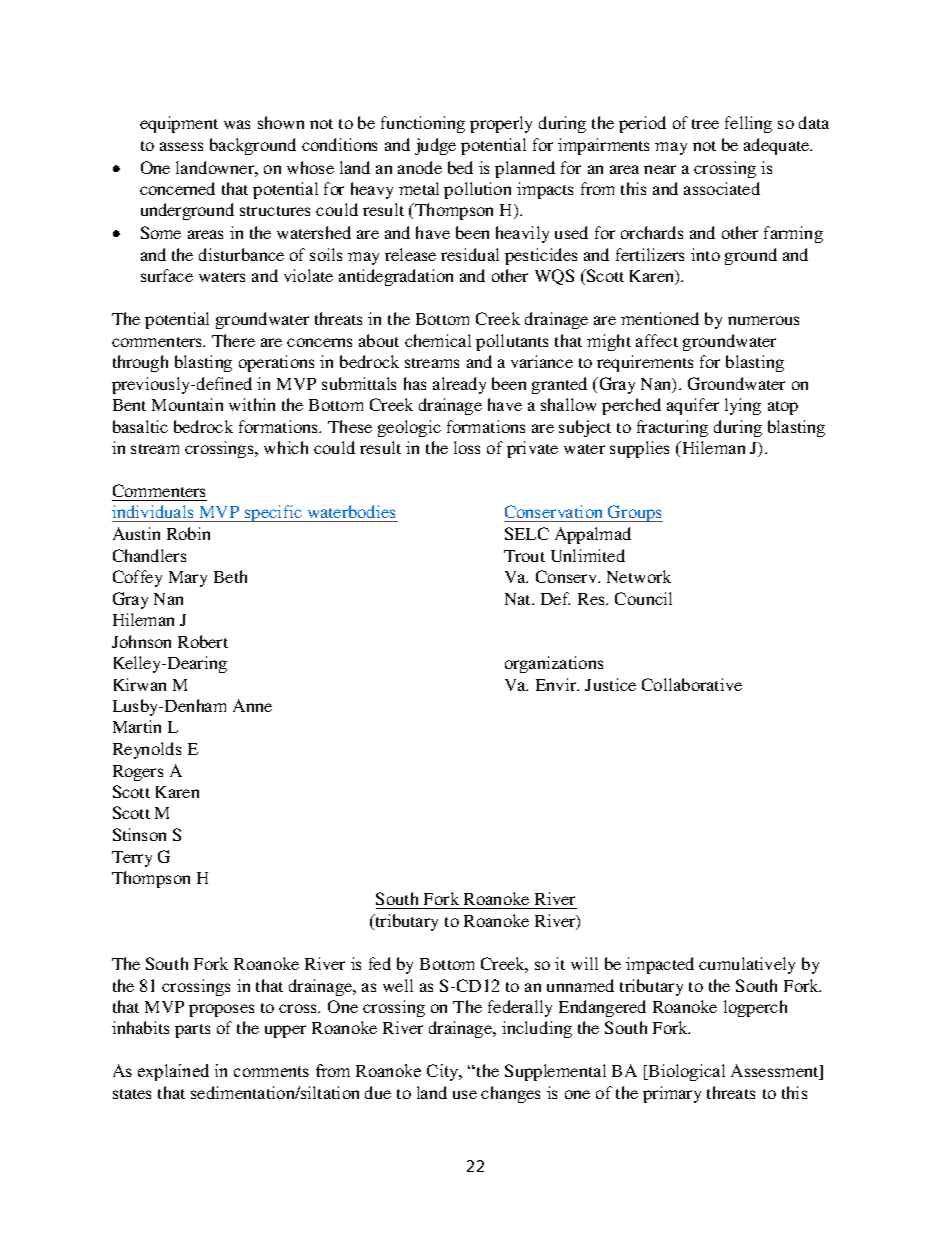  I want to click on explained, so click(173, 1072).
